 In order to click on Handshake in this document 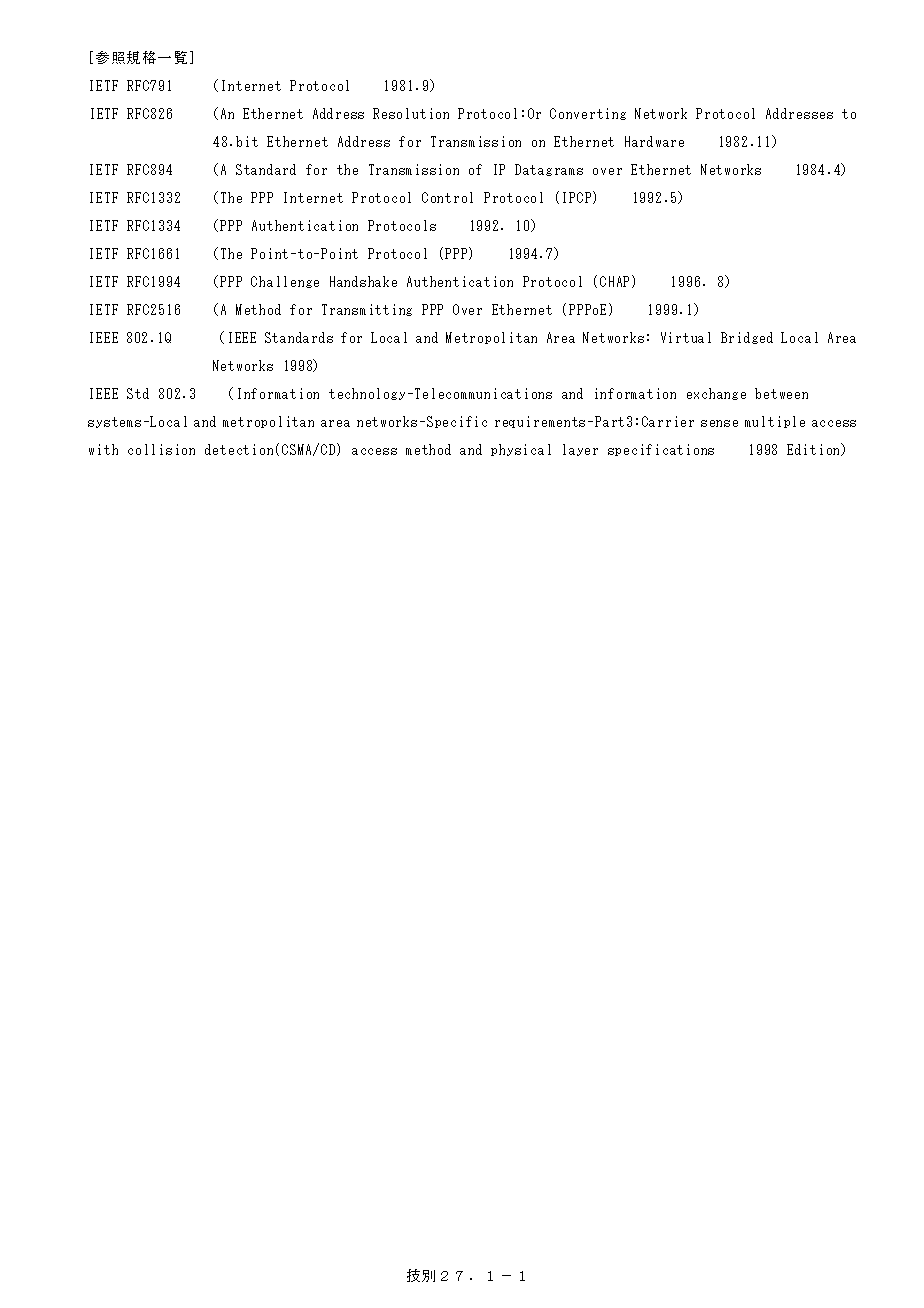, I will do `click(363, 281)`.
